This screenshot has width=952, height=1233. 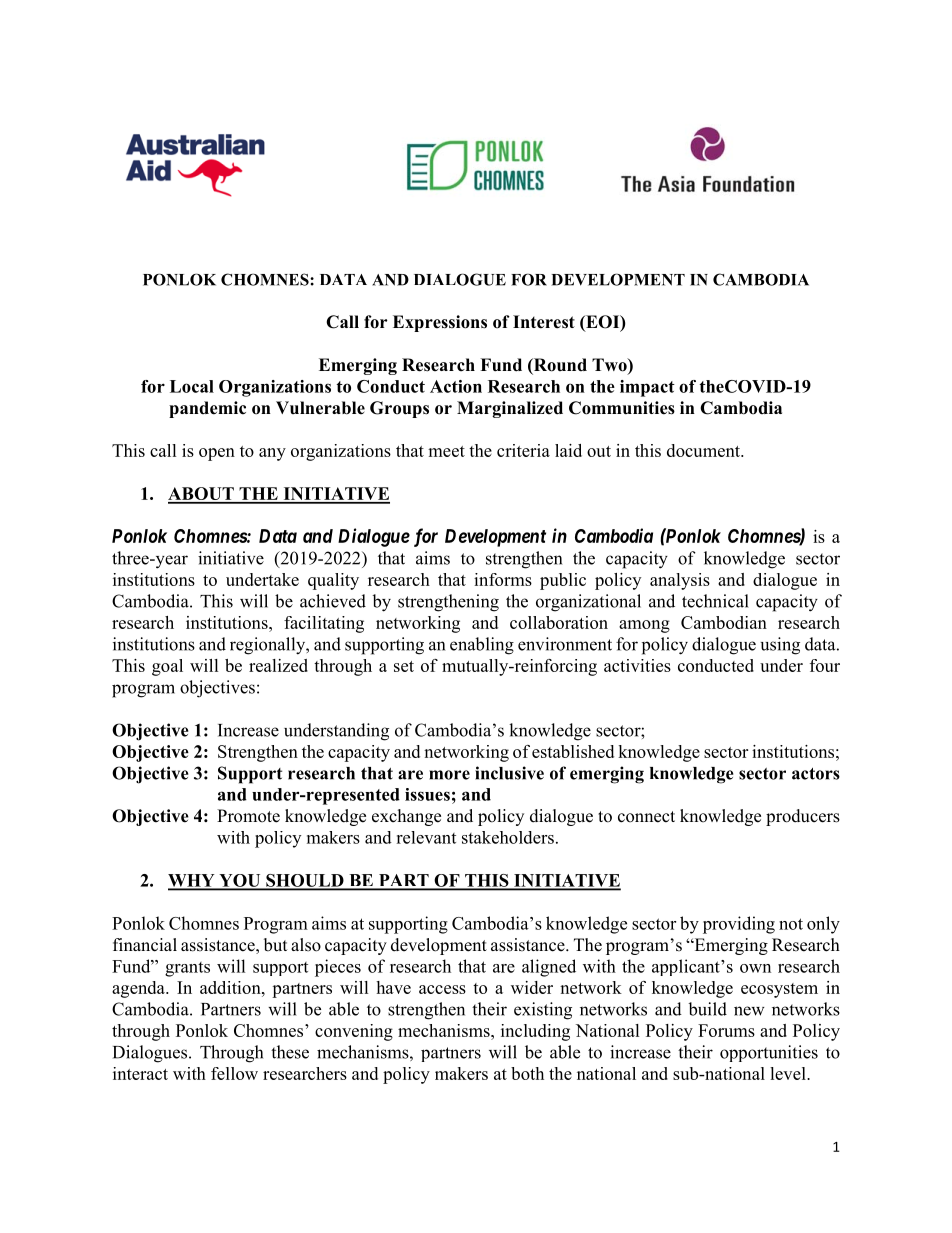 I want to click on fellow, so click(x=234, y=1073).
